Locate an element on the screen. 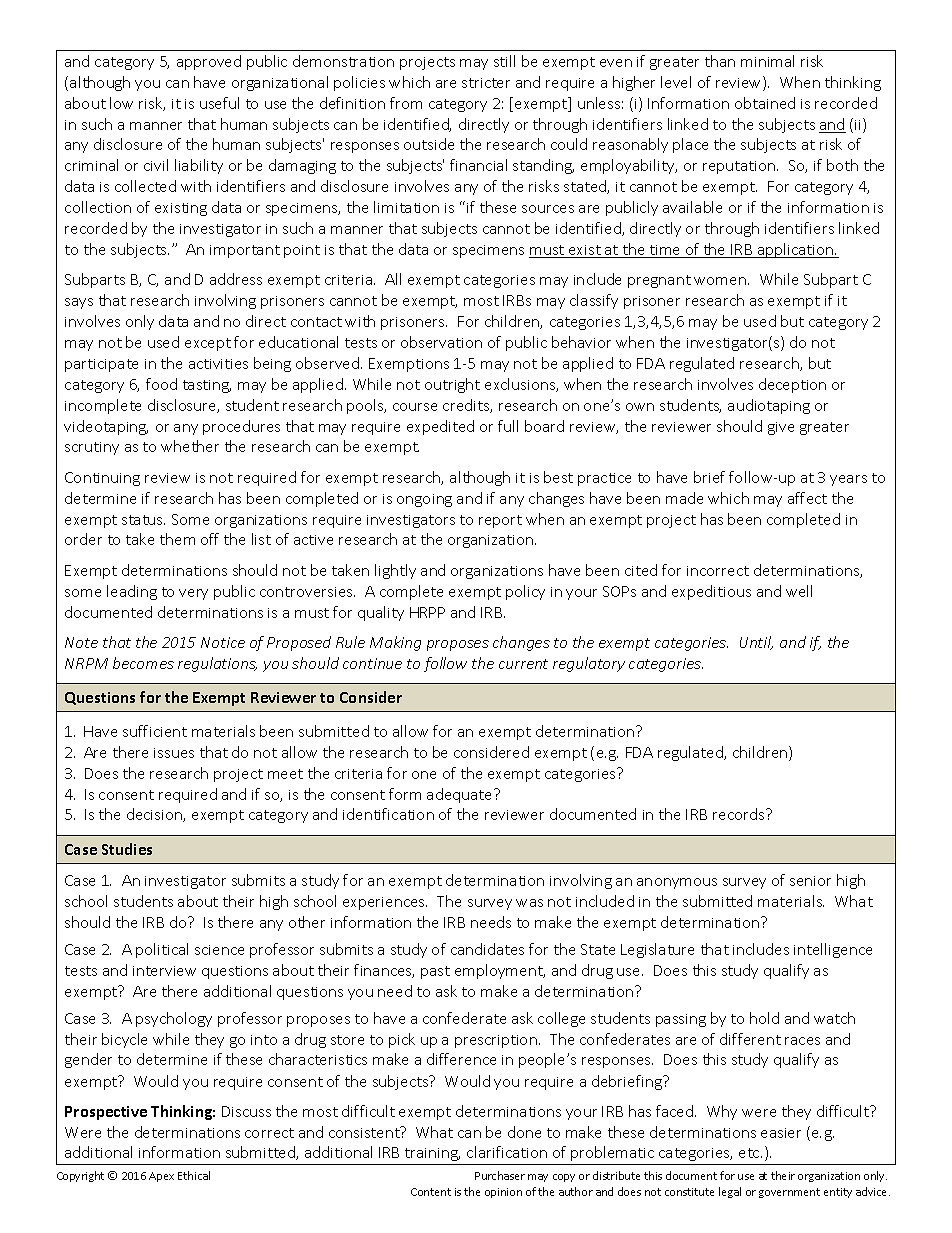 The height and width of the screenshot is (1233, 952). very is located at coordinates (193, 594).
